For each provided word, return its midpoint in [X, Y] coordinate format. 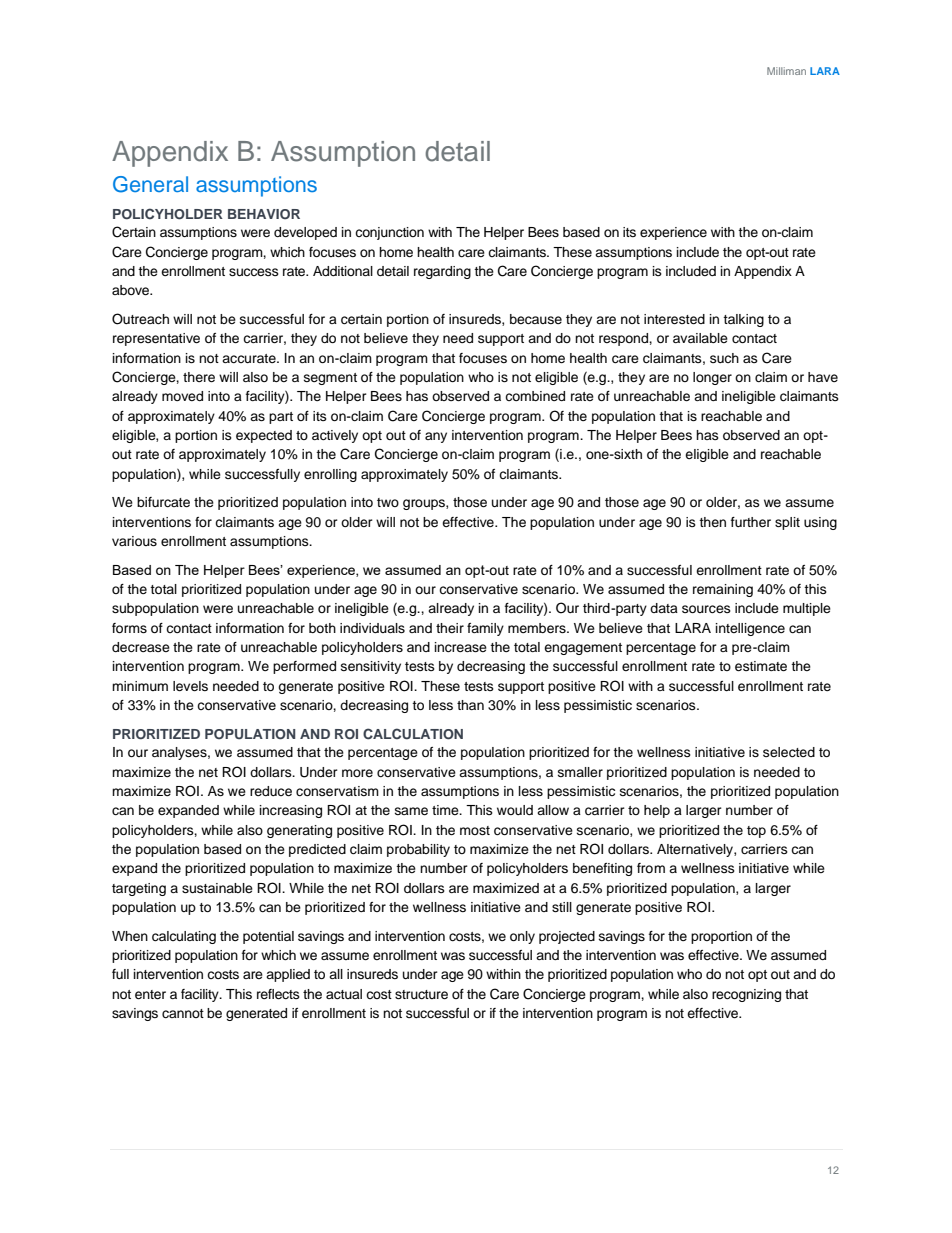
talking [743, 320]
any [436, 437]
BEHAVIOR [264, 214]
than [470, 705]
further [751, 522]
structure [421, 994]
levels [190, 686]
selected [789, 752]
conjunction [389, 233]
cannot [183, 1013]
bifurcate [163, 502]
